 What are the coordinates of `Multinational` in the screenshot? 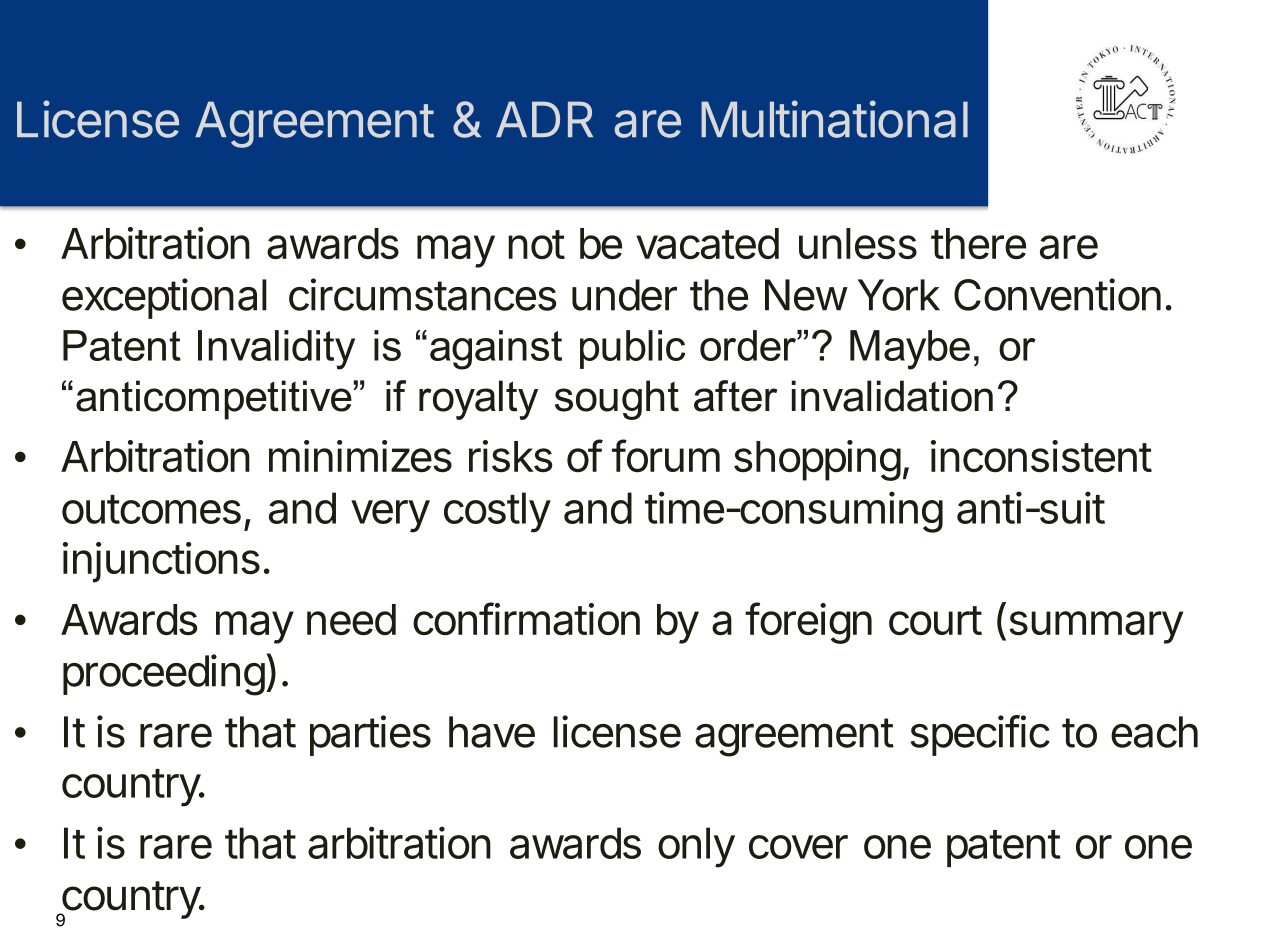 It's located at (834, 119).
